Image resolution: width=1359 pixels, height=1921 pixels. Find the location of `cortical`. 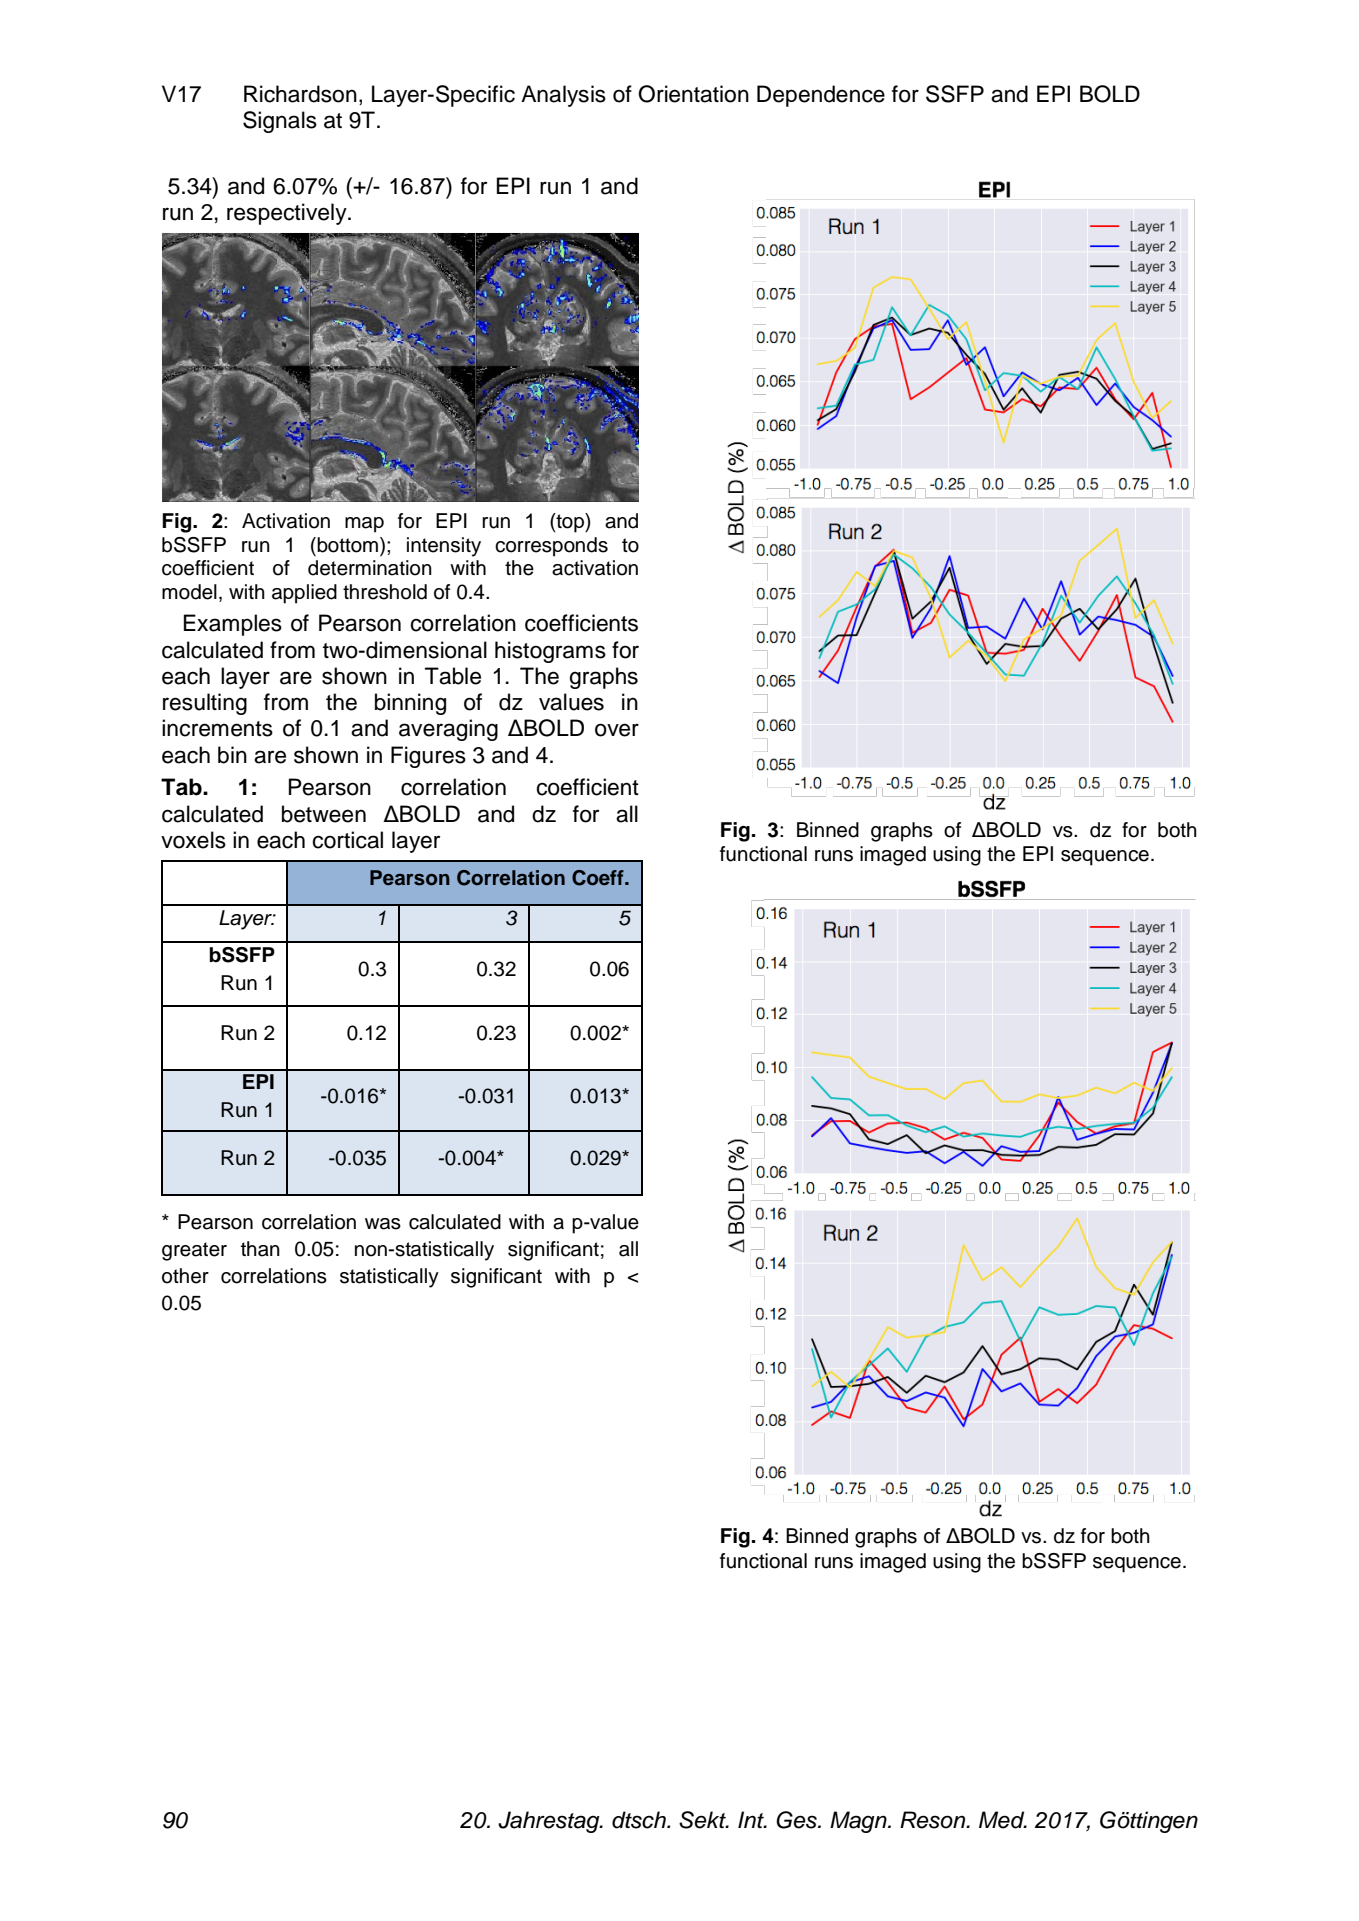

cortical is located at coordinates (347, 840).
